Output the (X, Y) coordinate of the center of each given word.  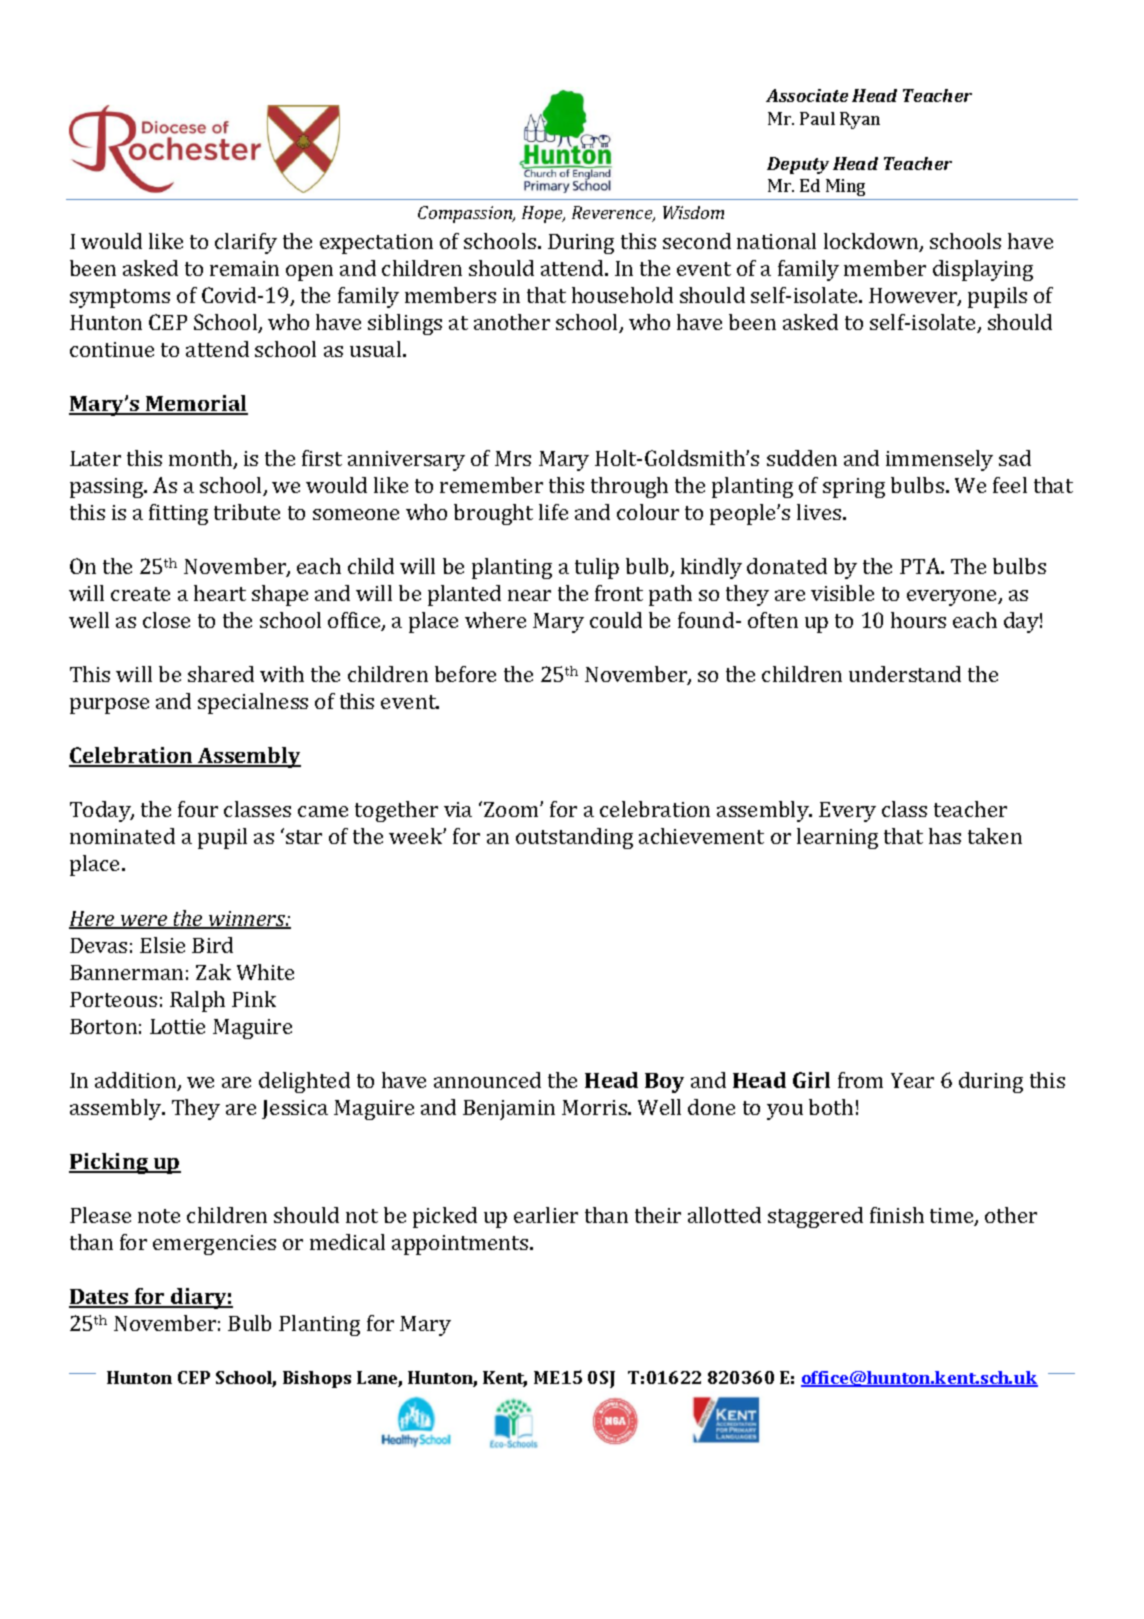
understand (905, 674)
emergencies (214, 1245)
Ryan (860, 120)
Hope (543, 214)
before (465, 674)
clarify (246, 243)
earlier (546, 1215)
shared (221, 674)
